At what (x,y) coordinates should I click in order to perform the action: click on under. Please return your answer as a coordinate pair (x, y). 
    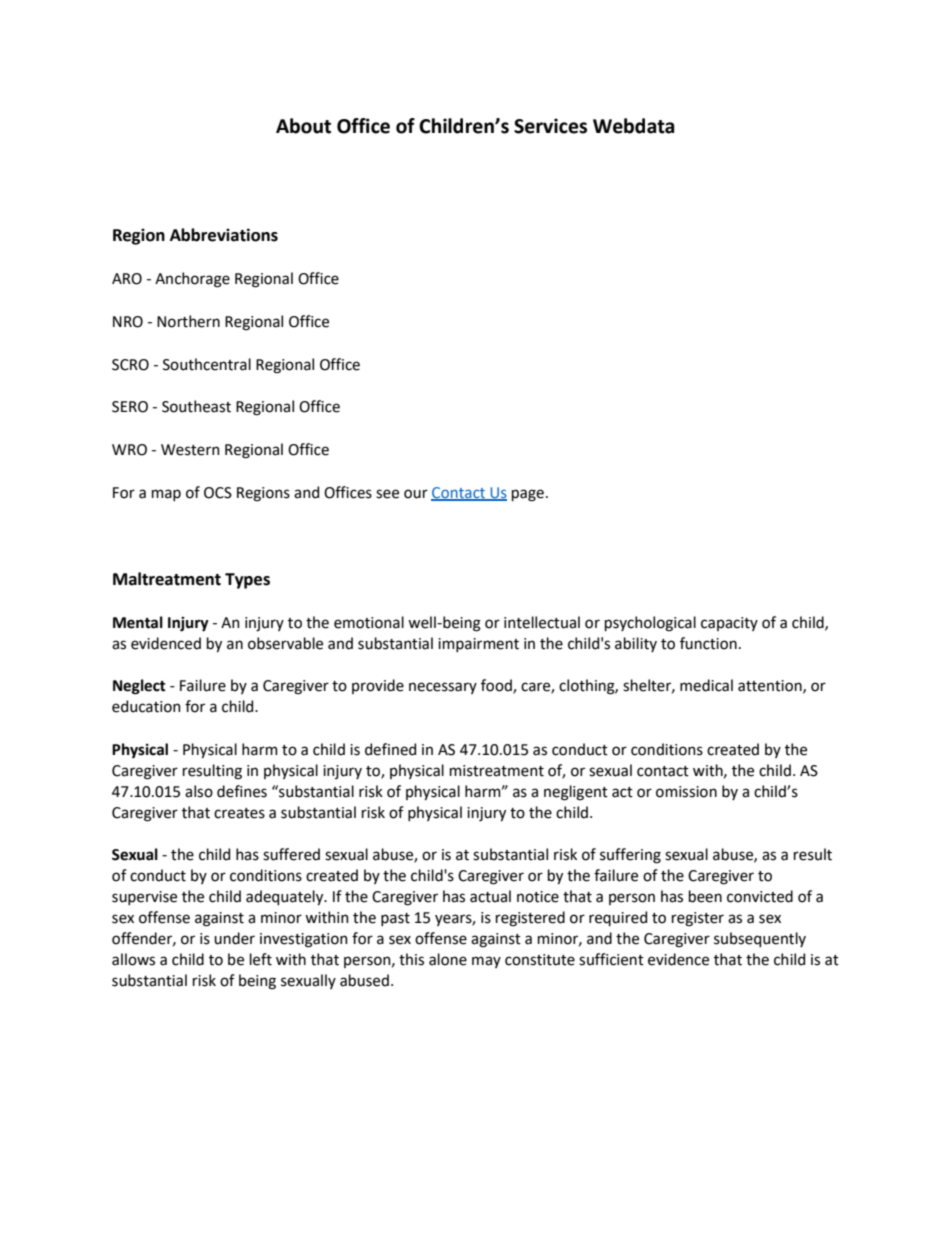
    Looking at the image, I should click on (234, 938).
